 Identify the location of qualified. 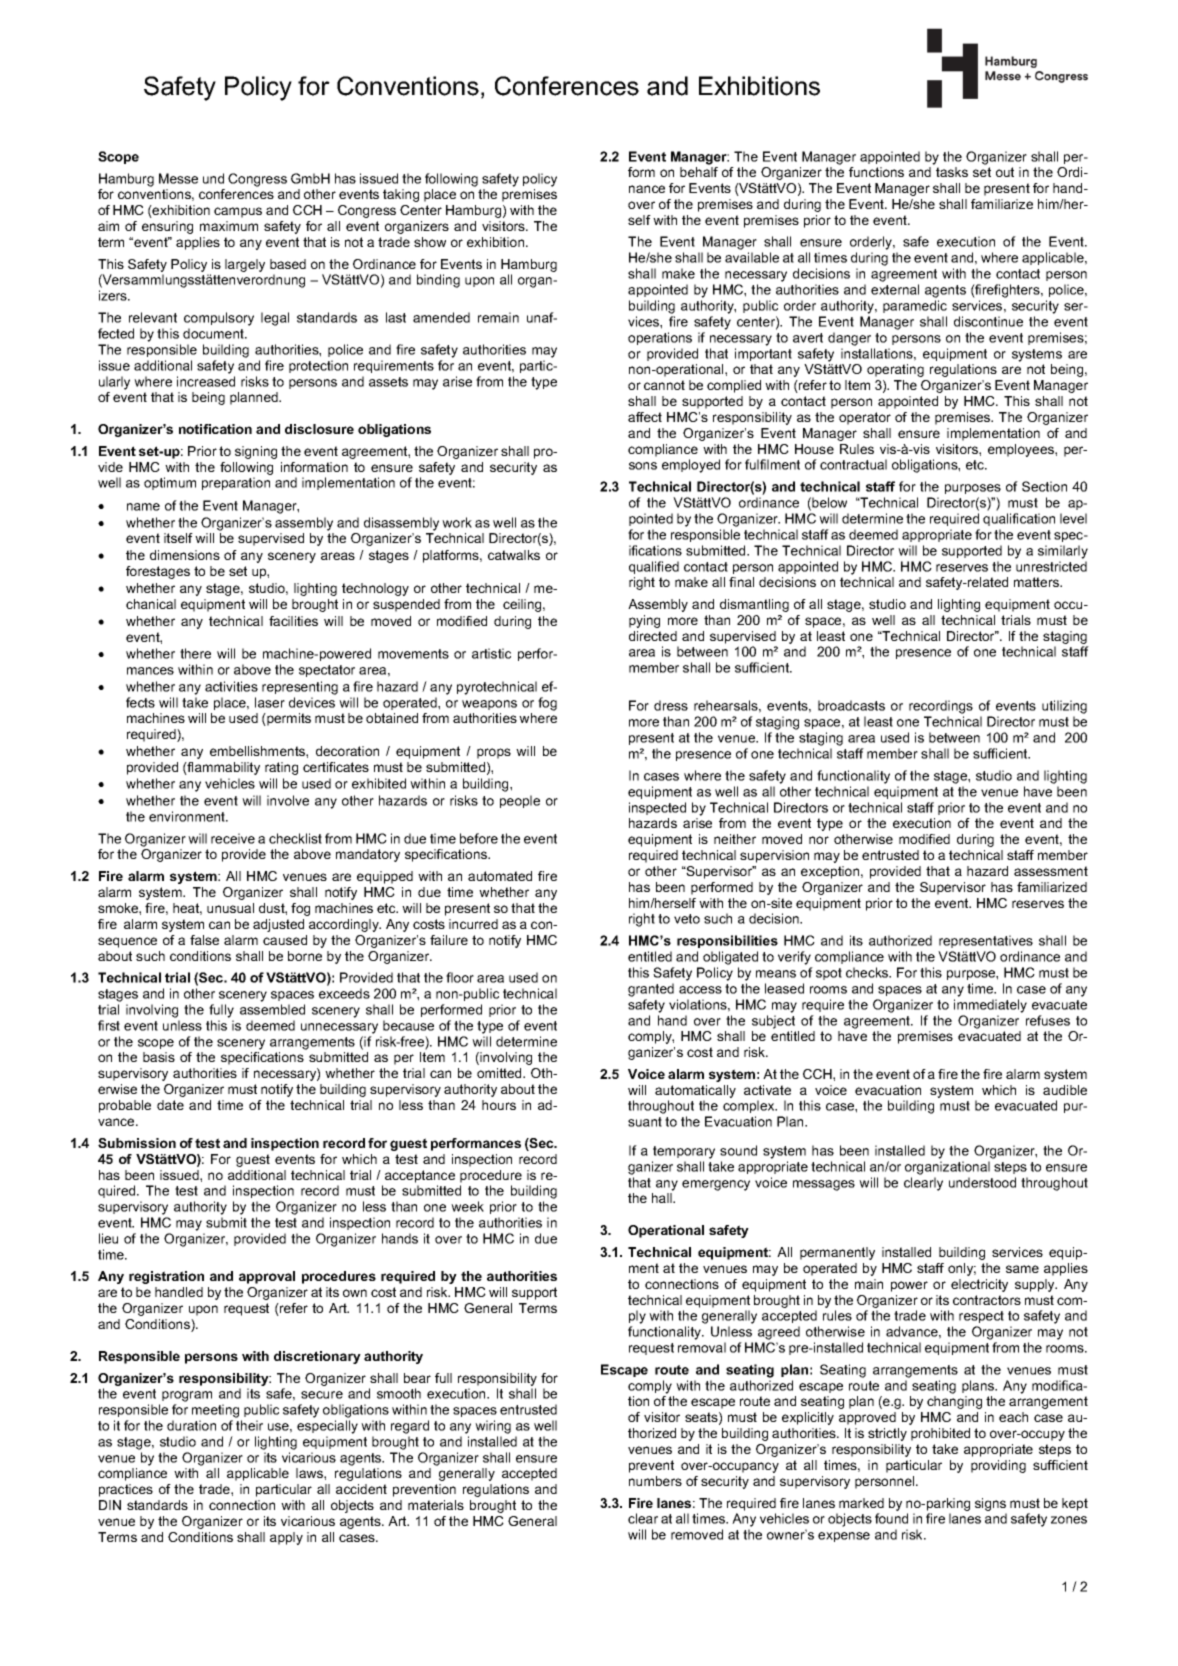
(654, 567).
